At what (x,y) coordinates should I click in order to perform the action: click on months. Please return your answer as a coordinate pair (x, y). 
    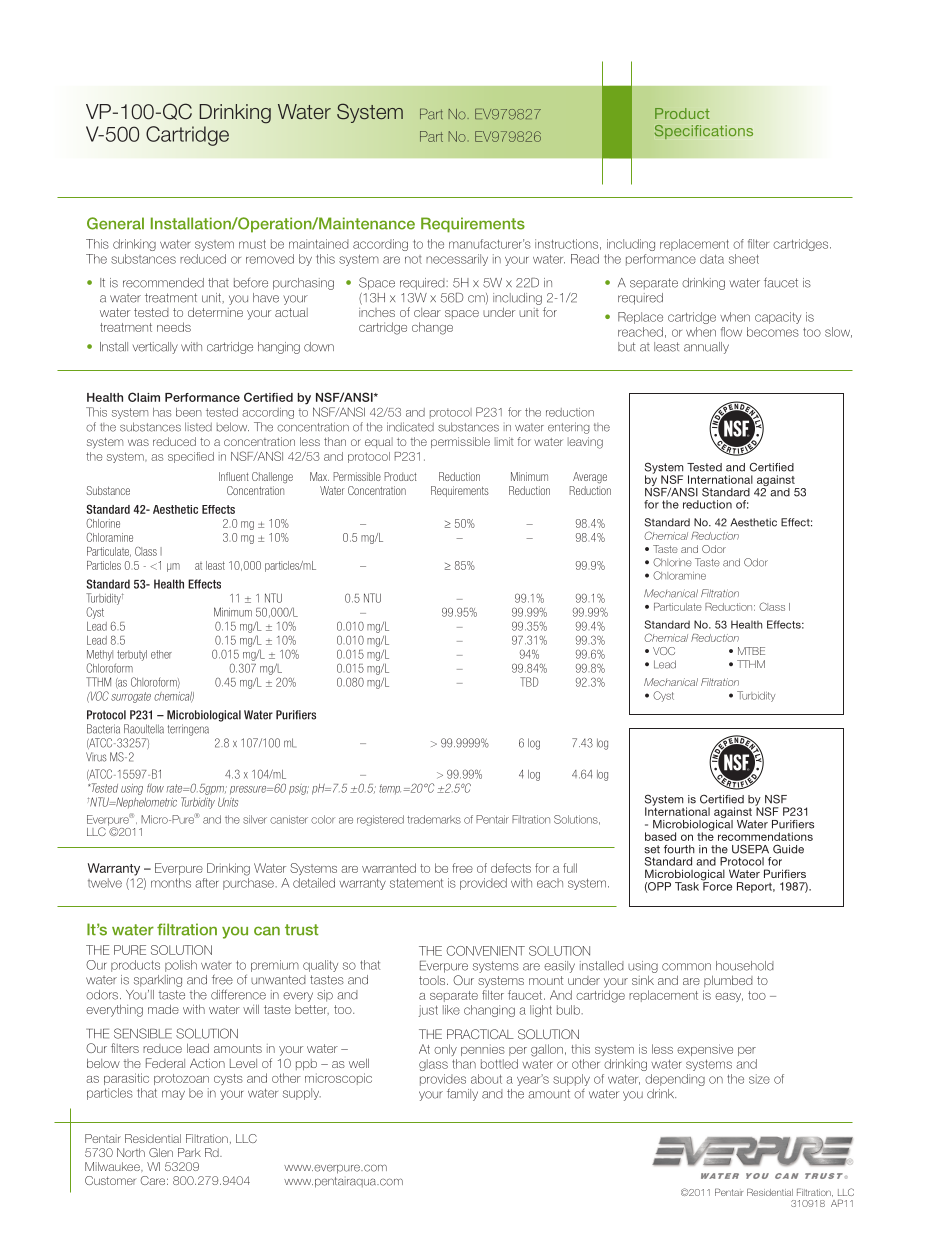
    Looking at the image, I should click on (171, 883).
